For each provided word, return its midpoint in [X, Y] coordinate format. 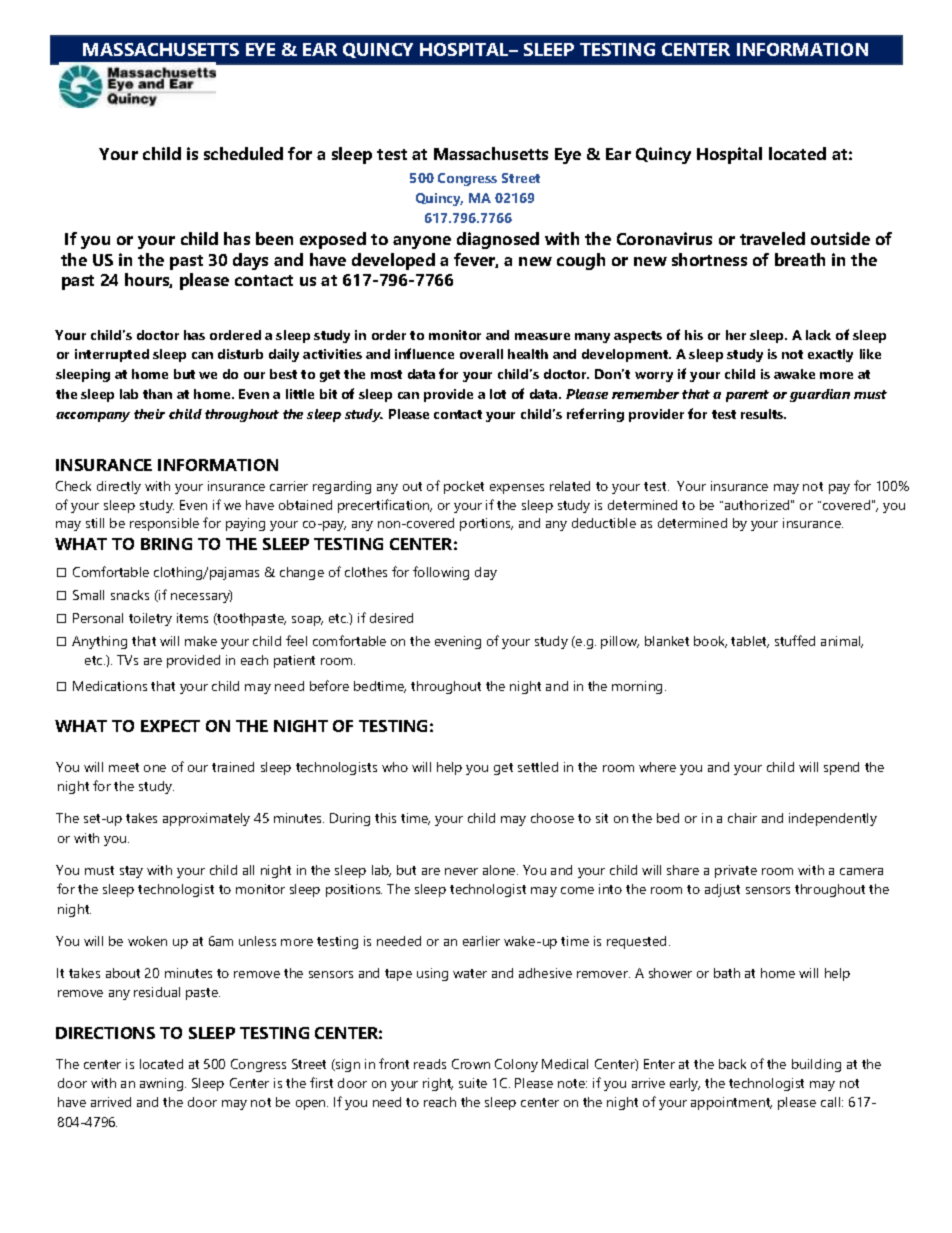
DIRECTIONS [105, 1033]
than [157, 394]
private [736, 871]
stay [131, 872]
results [763, 414]
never [461, 871]
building [816, 1065]
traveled [772, 238]
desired [391, 618]
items [192, 618]
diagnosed [498, 240]
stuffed [795, 640]
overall [481, 354]
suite [473, 1083]
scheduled [243, 153]
